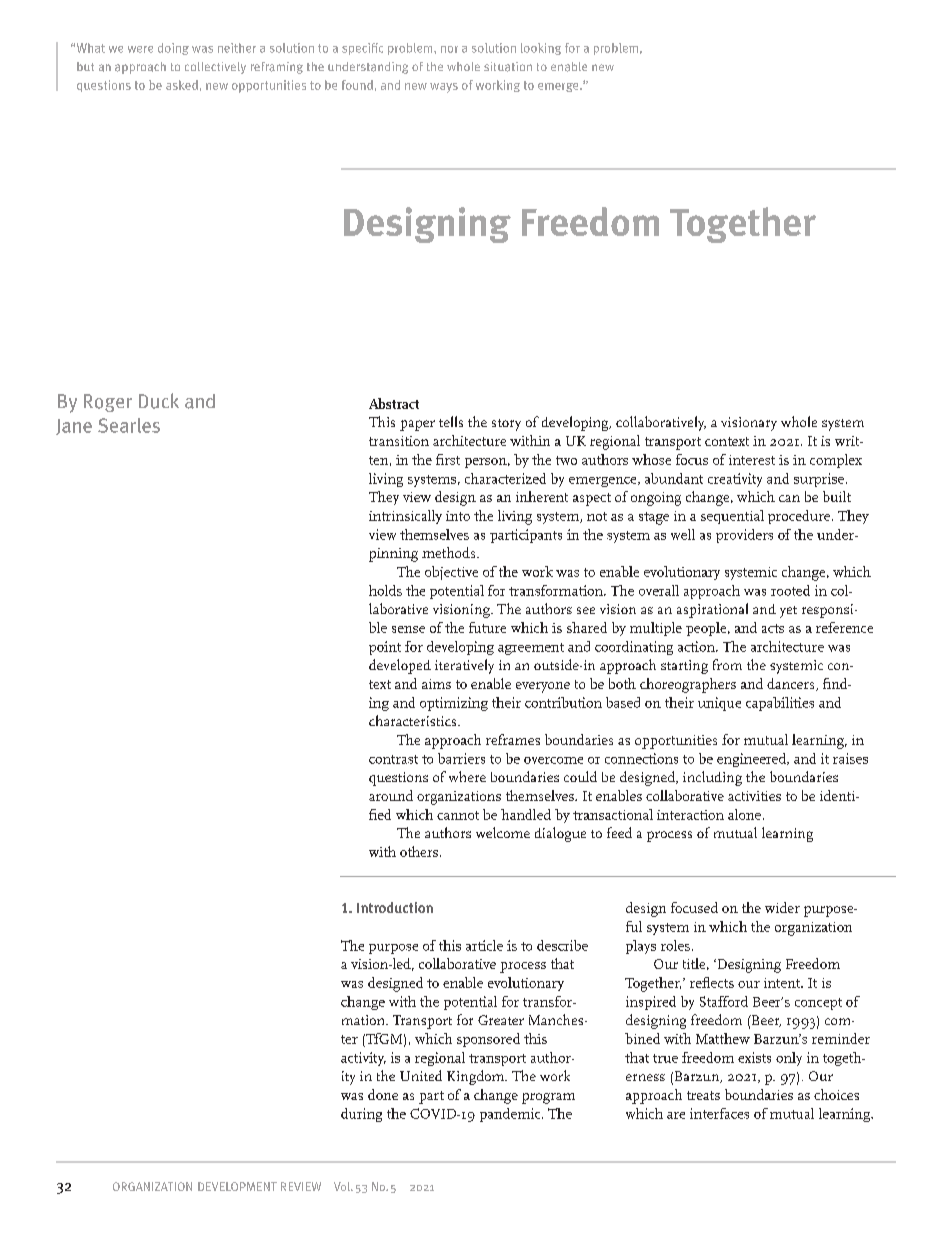  Describe the element at coordinates (182, 85) in the document. I see `asked` at that location.
